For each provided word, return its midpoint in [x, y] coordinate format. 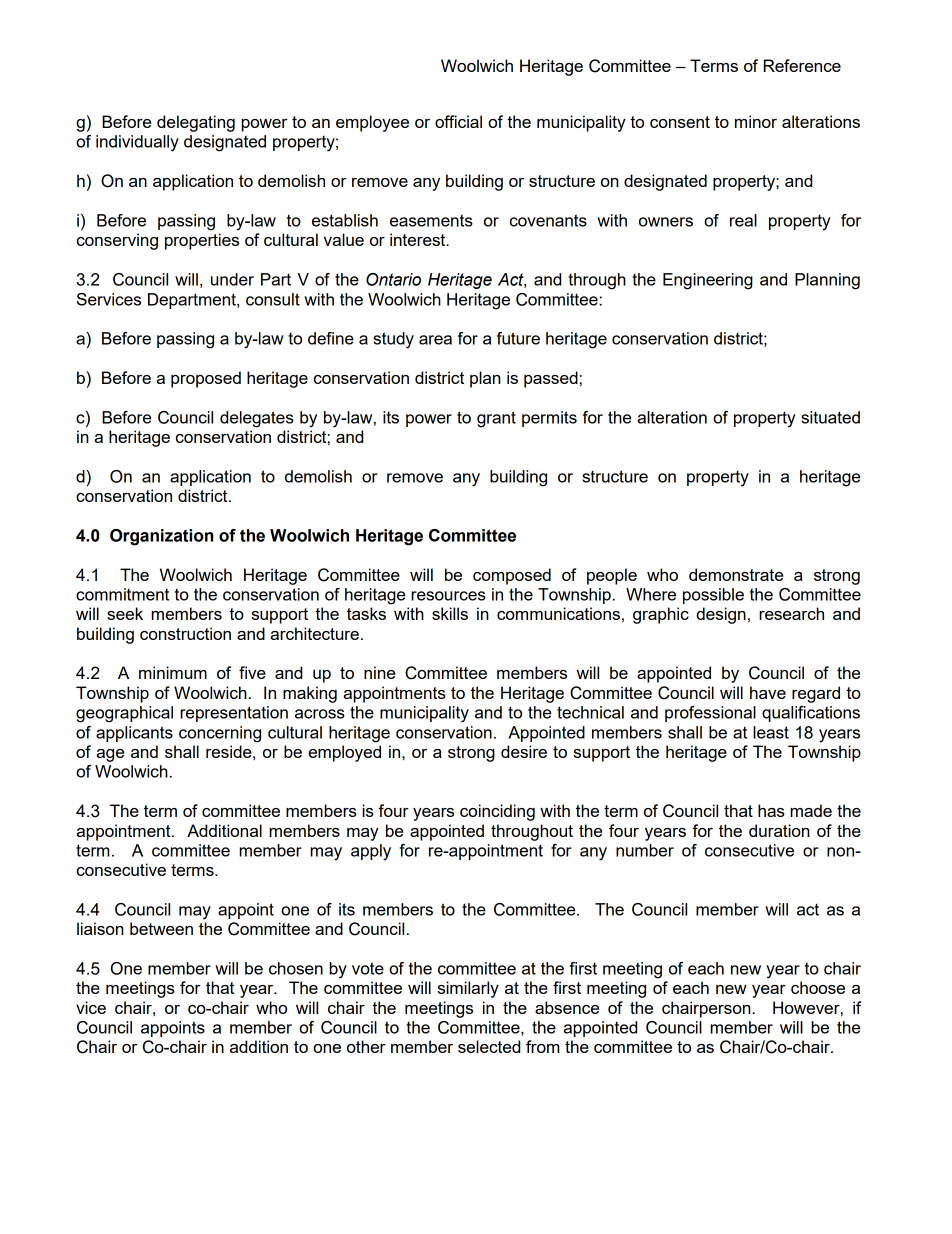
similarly [468, 989]
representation [234, 714]
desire [524, 751]
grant [496, 419]
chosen [296, 968]
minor [756, 121]
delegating [196, 123]
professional [710, 714]
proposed [206, 379]
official [458, 121]
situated [830, 417]
